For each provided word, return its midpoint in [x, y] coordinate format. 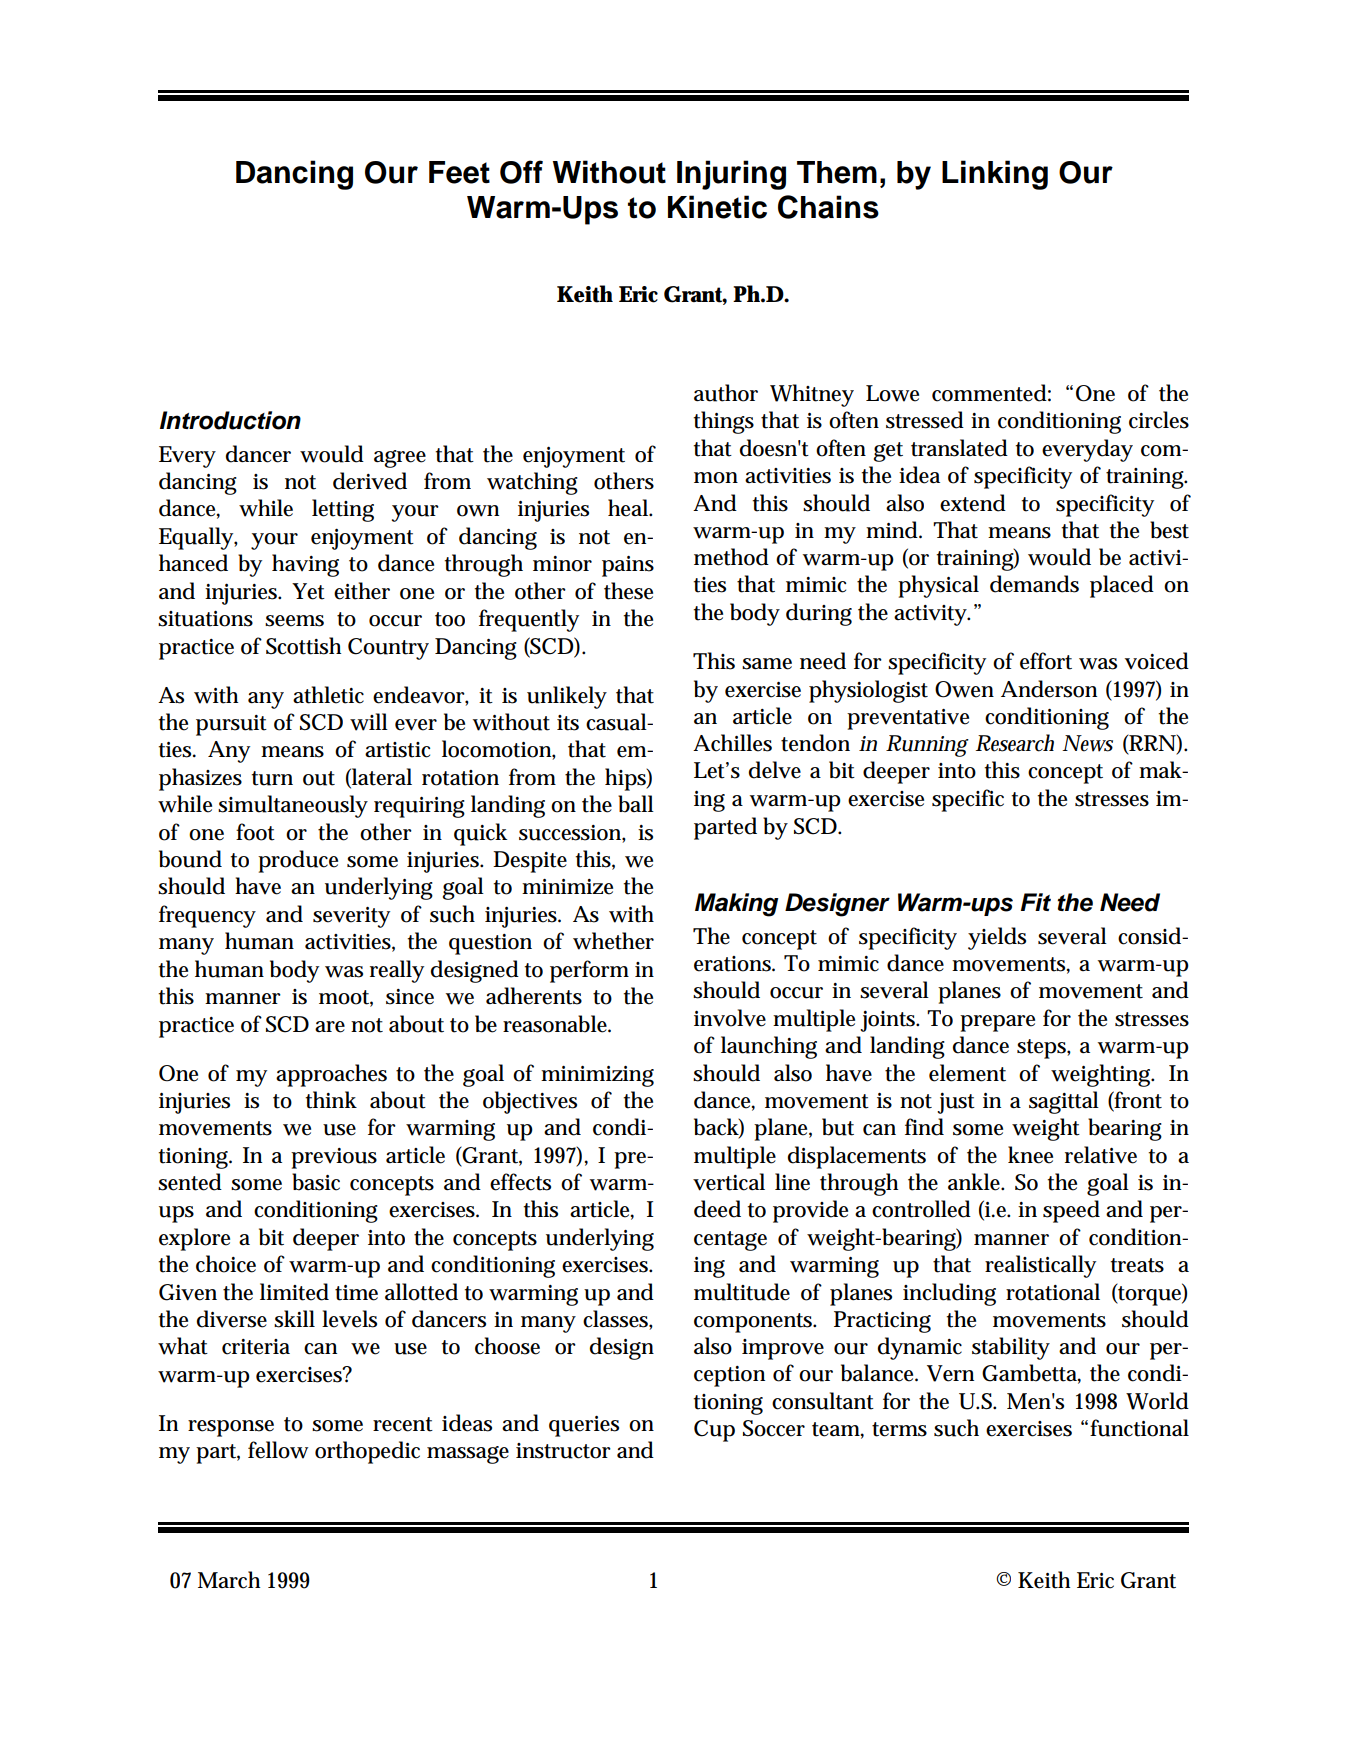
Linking [995, 175]
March [229, 1580]
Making [736, 905]
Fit [1036, 902]
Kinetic [717, 207]
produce [298, 861]
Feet [459, 172]
